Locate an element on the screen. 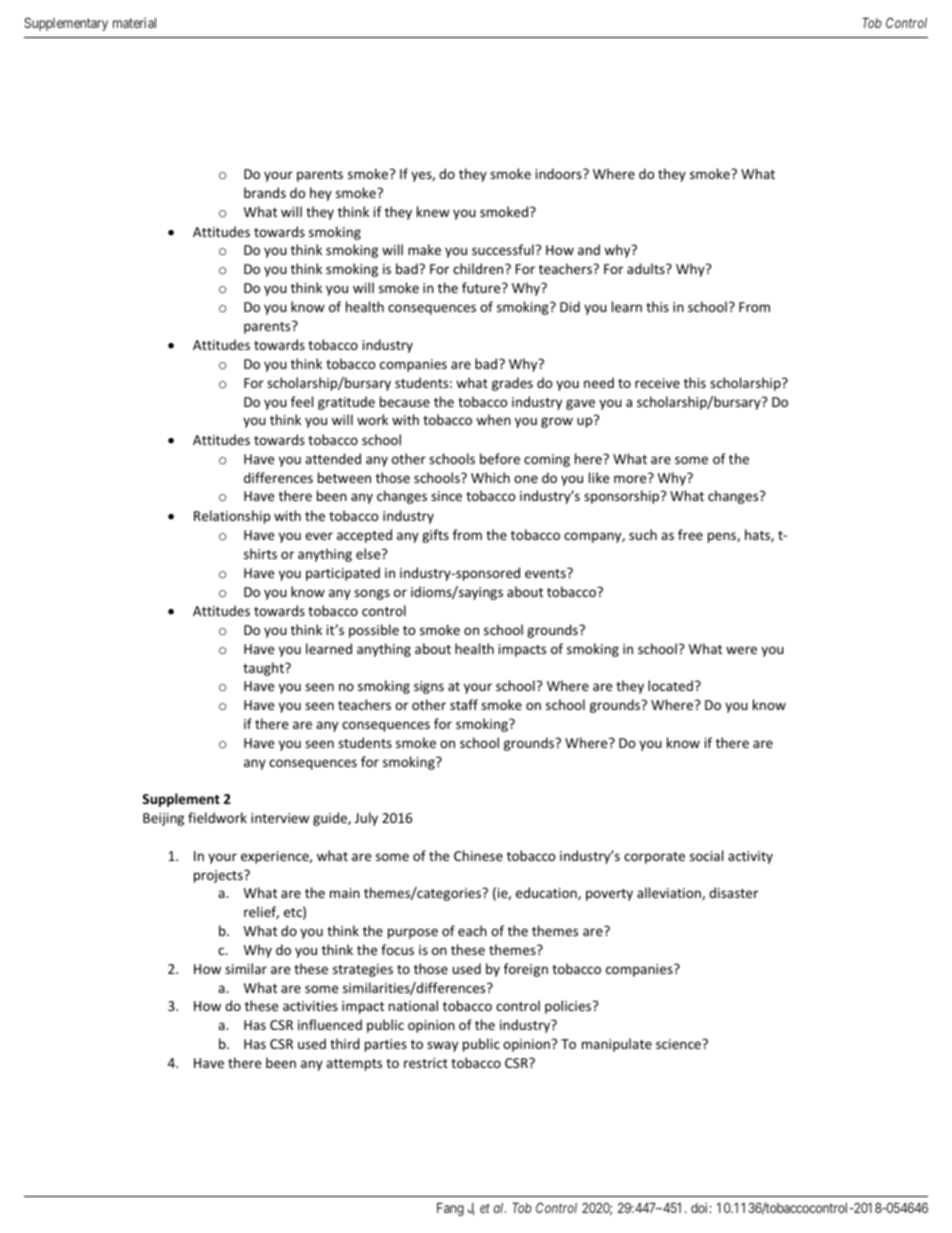 Image resolution: width=952 pixels, height=1233 pixels. located is located at coordinates (670, 685).
